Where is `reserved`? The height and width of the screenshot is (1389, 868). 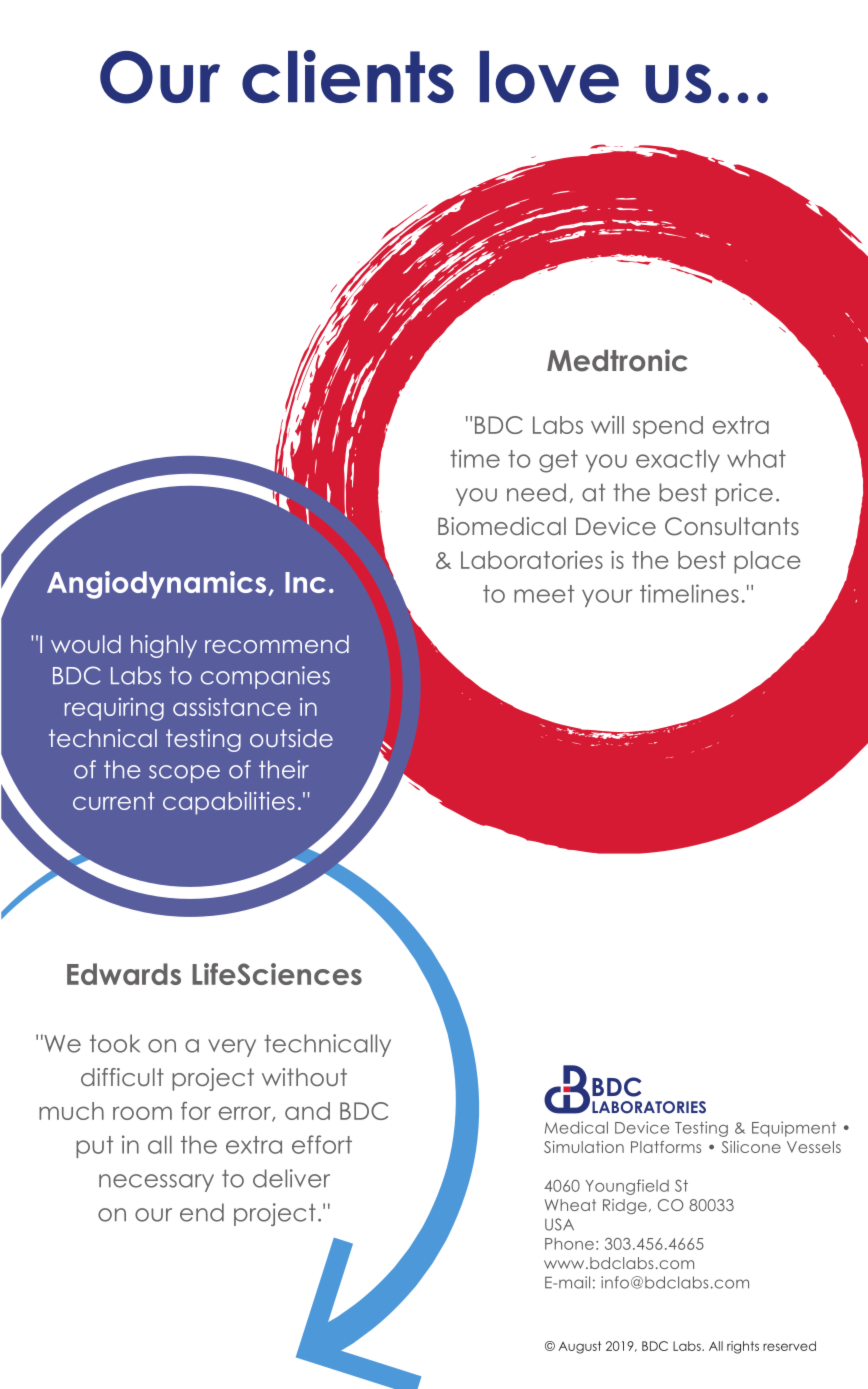 reserved is located at coordinates (789, 1346).
